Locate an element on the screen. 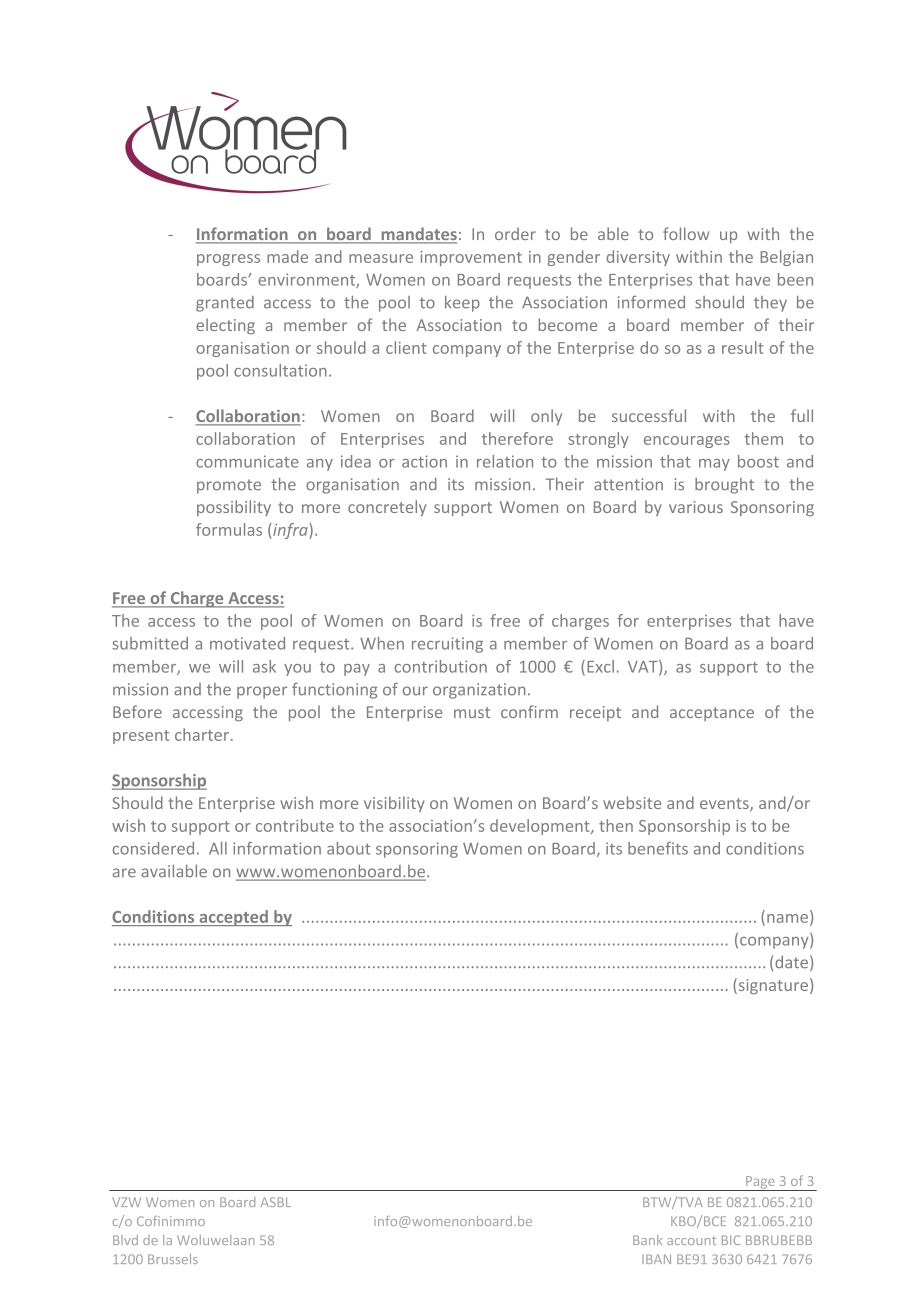  name is located at coordinates (787, 918).
